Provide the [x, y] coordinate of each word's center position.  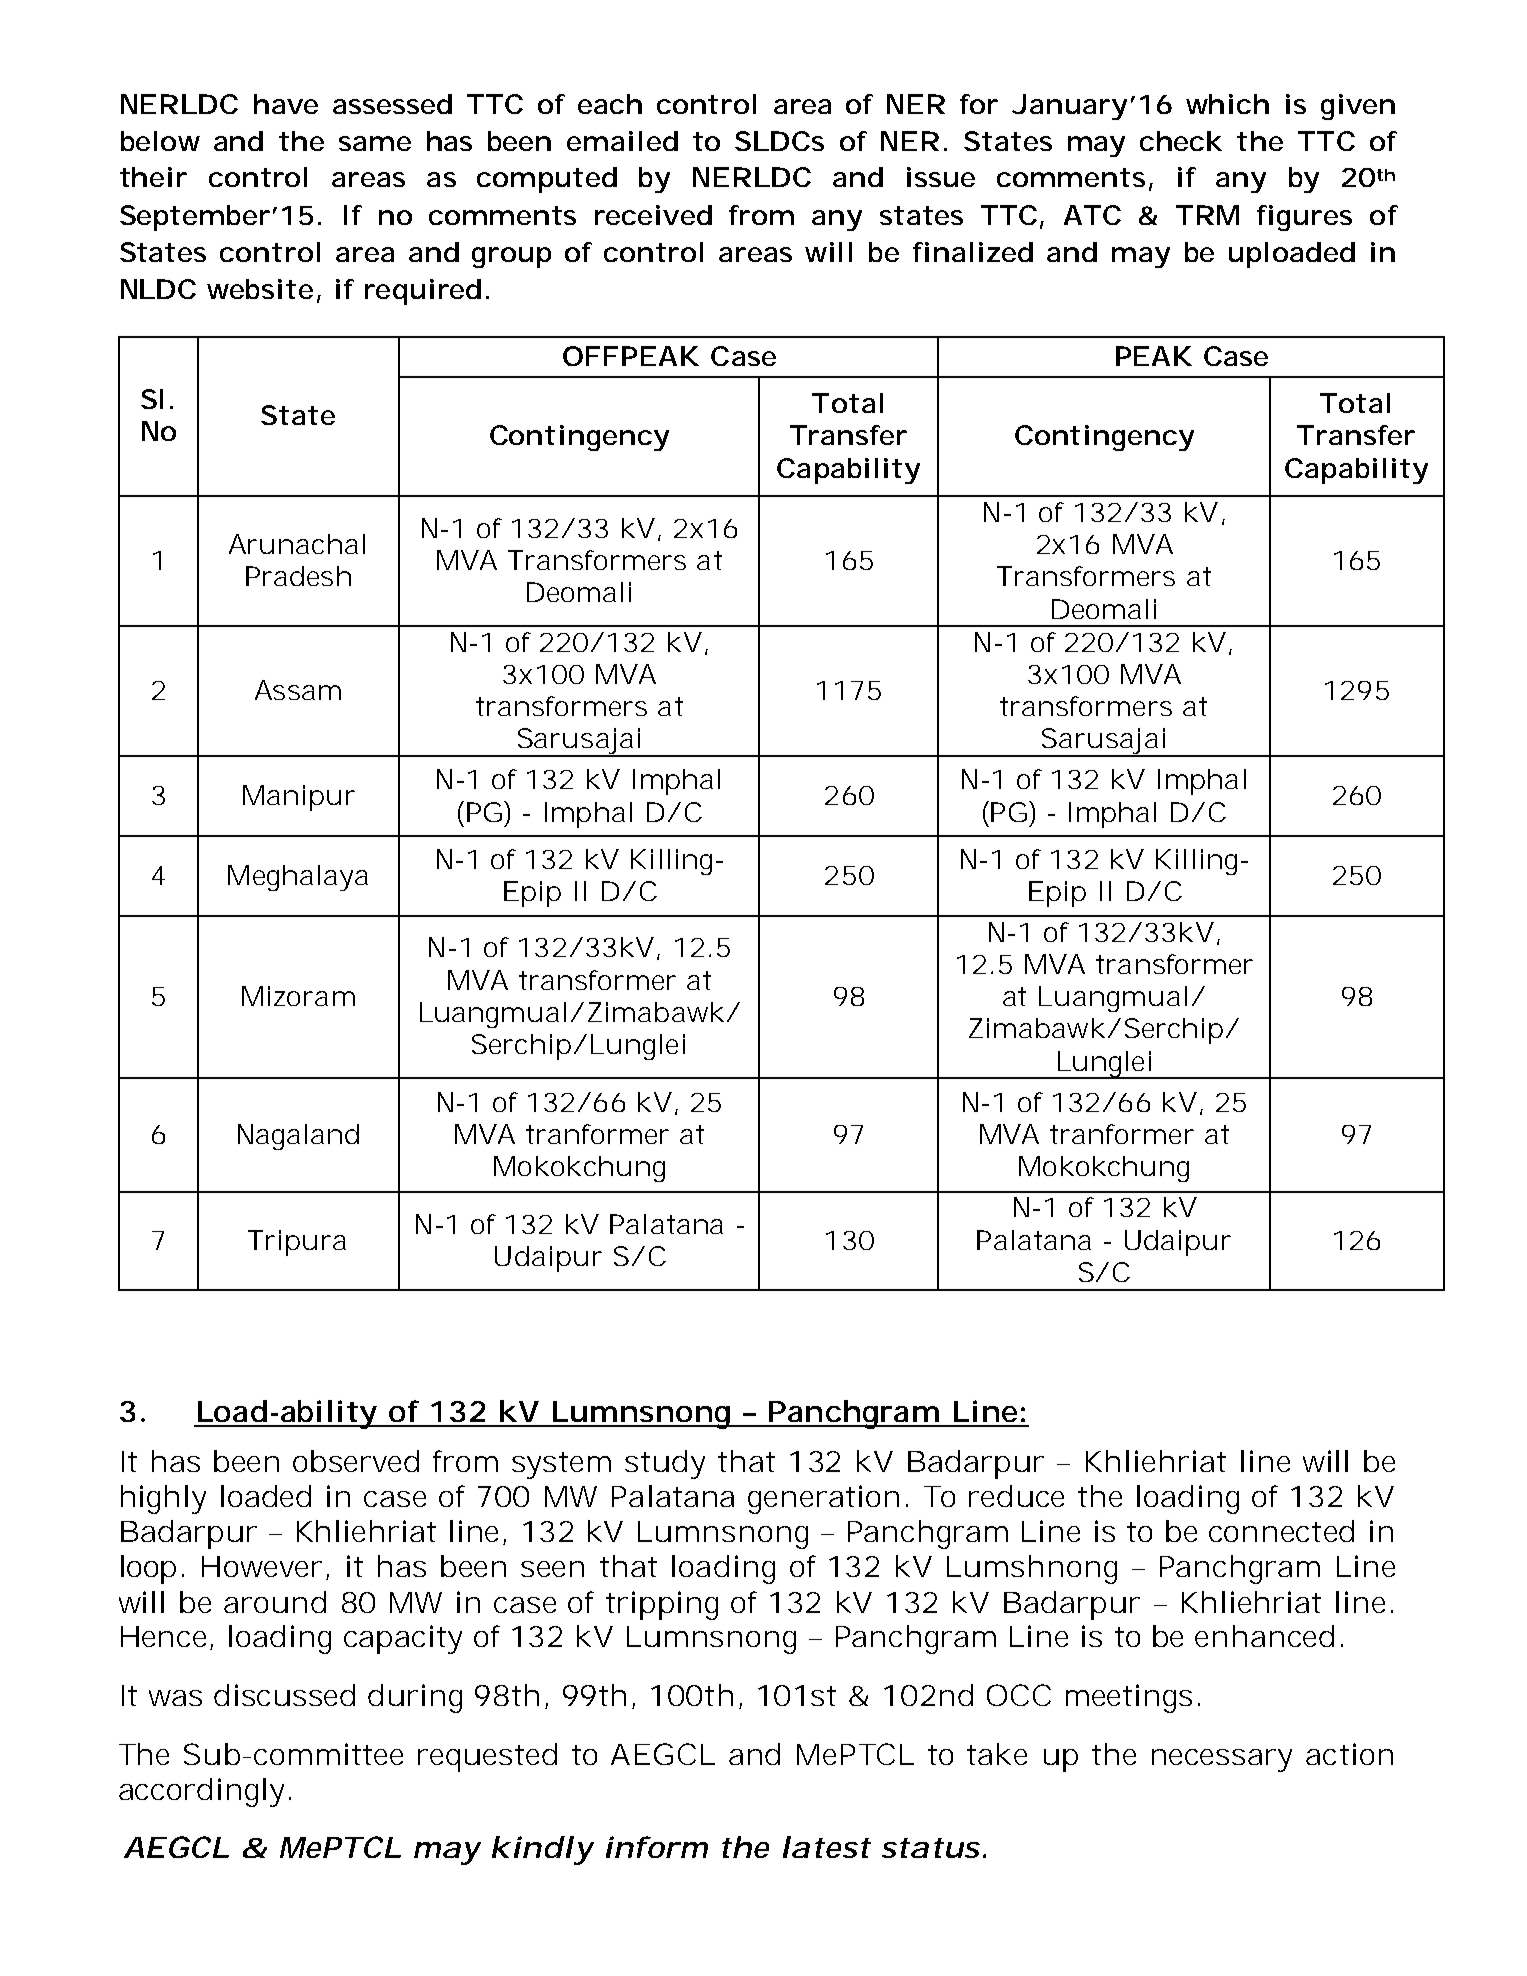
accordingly [201, 1792]
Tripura [297, 1243]
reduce [1016, 1496]
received [653, 215]
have [286, 104]
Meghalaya [298, 878]
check [1181, 141]
